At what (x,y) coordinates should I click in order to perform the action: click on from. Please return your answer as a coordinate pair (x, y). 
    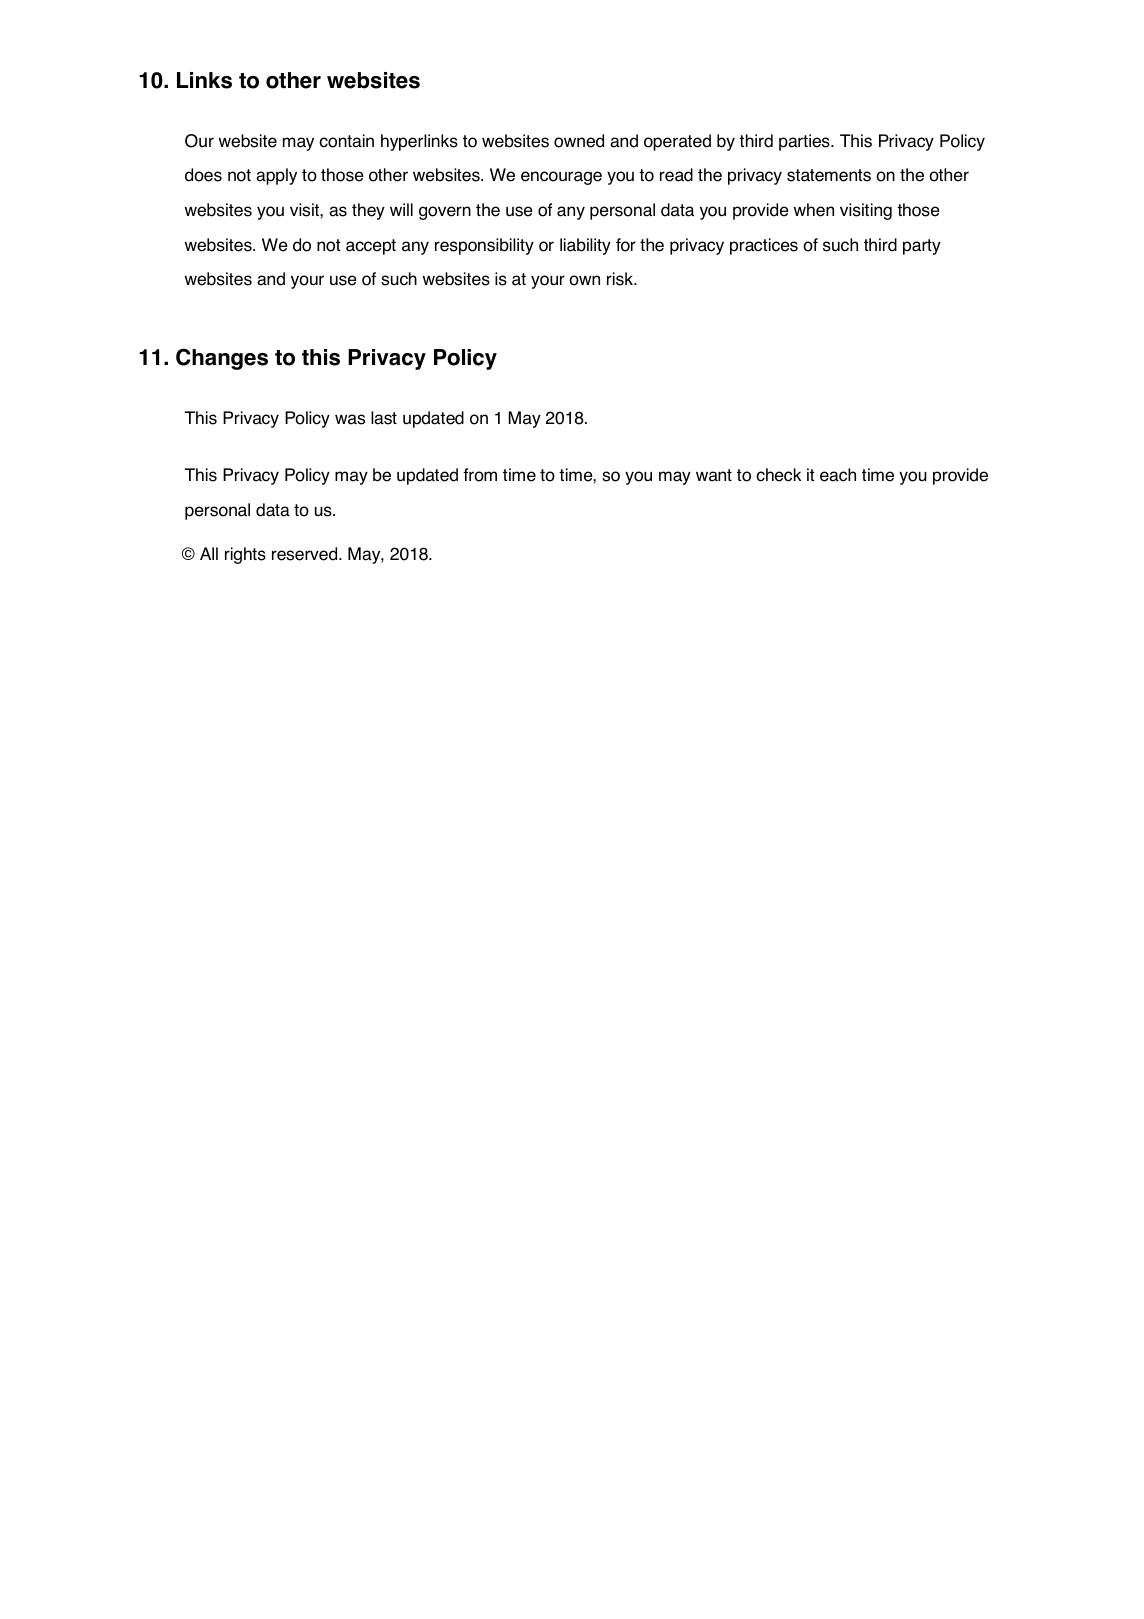
    Looking at the image, I should click on (480, 475).
